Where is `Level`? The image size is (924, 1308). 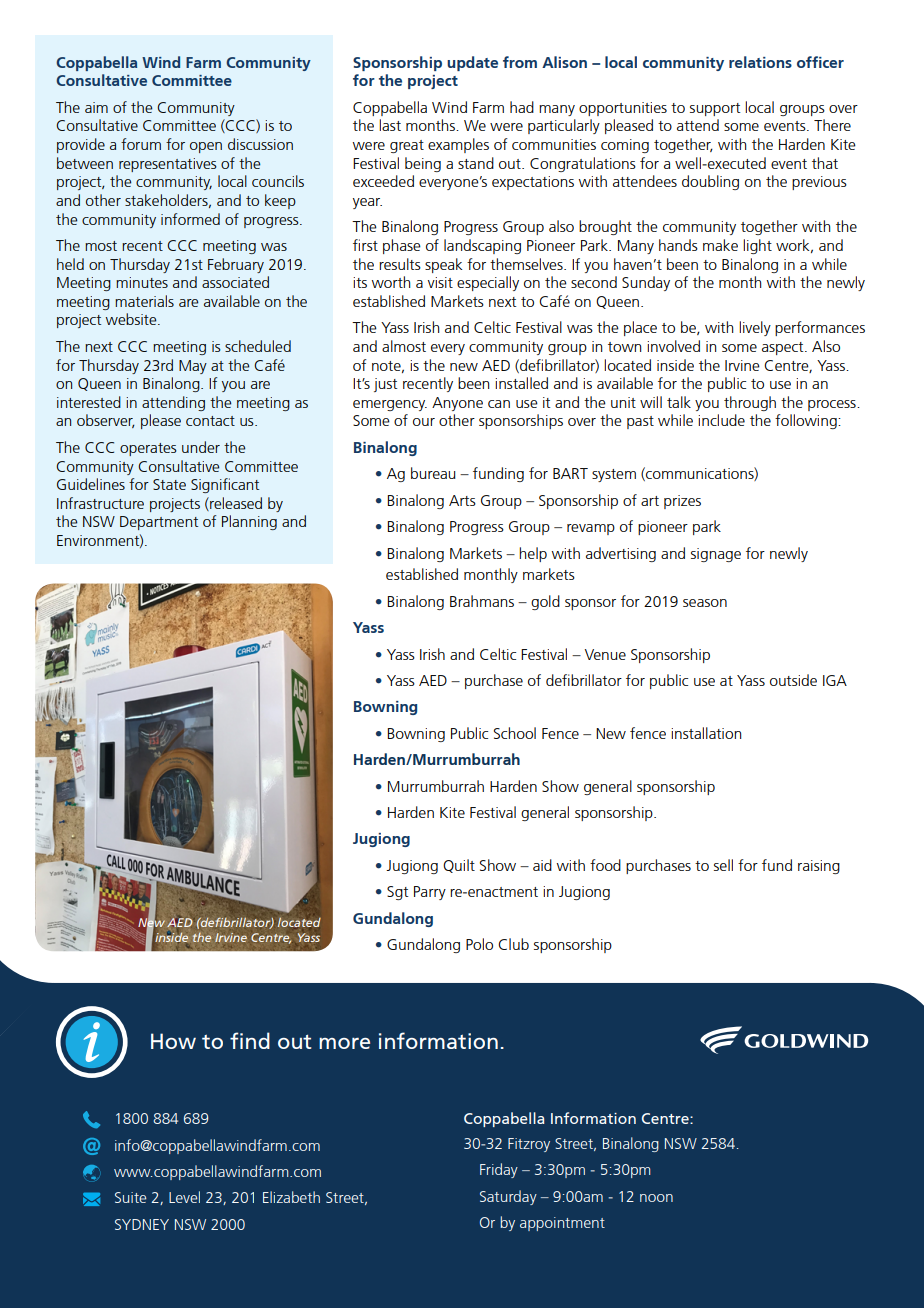
Level is located at coordinates (184, 1197).
